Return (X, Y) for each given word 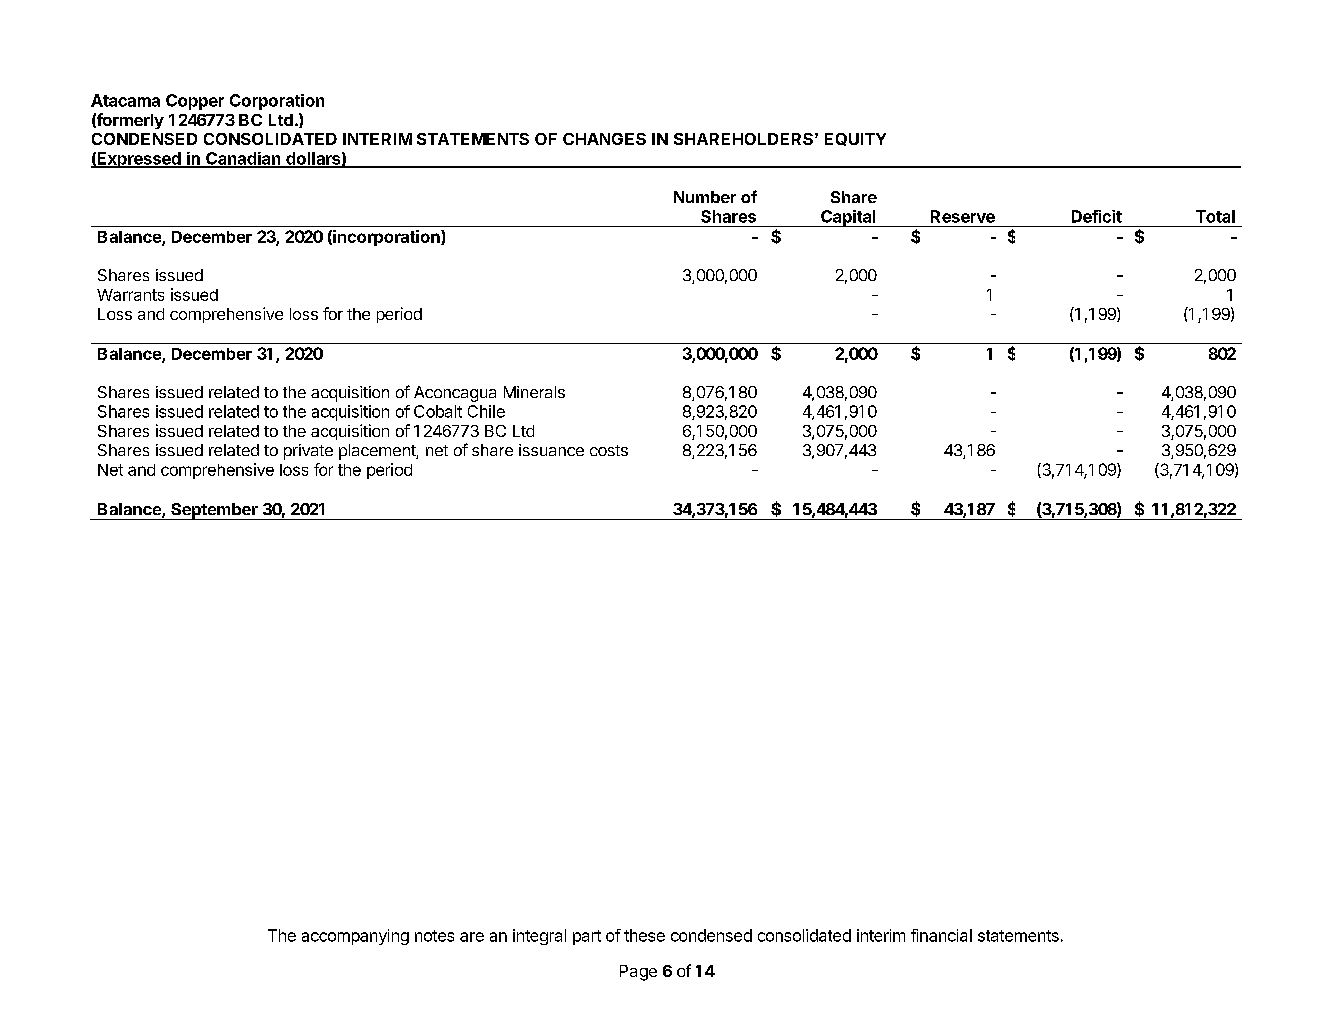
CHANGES (604, 139)
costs (609, 450)
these (644, 935)
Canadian (243, 159)
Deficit (1097, 216)
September (214, 511)
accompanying (355, 937)
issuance (551, 450)
